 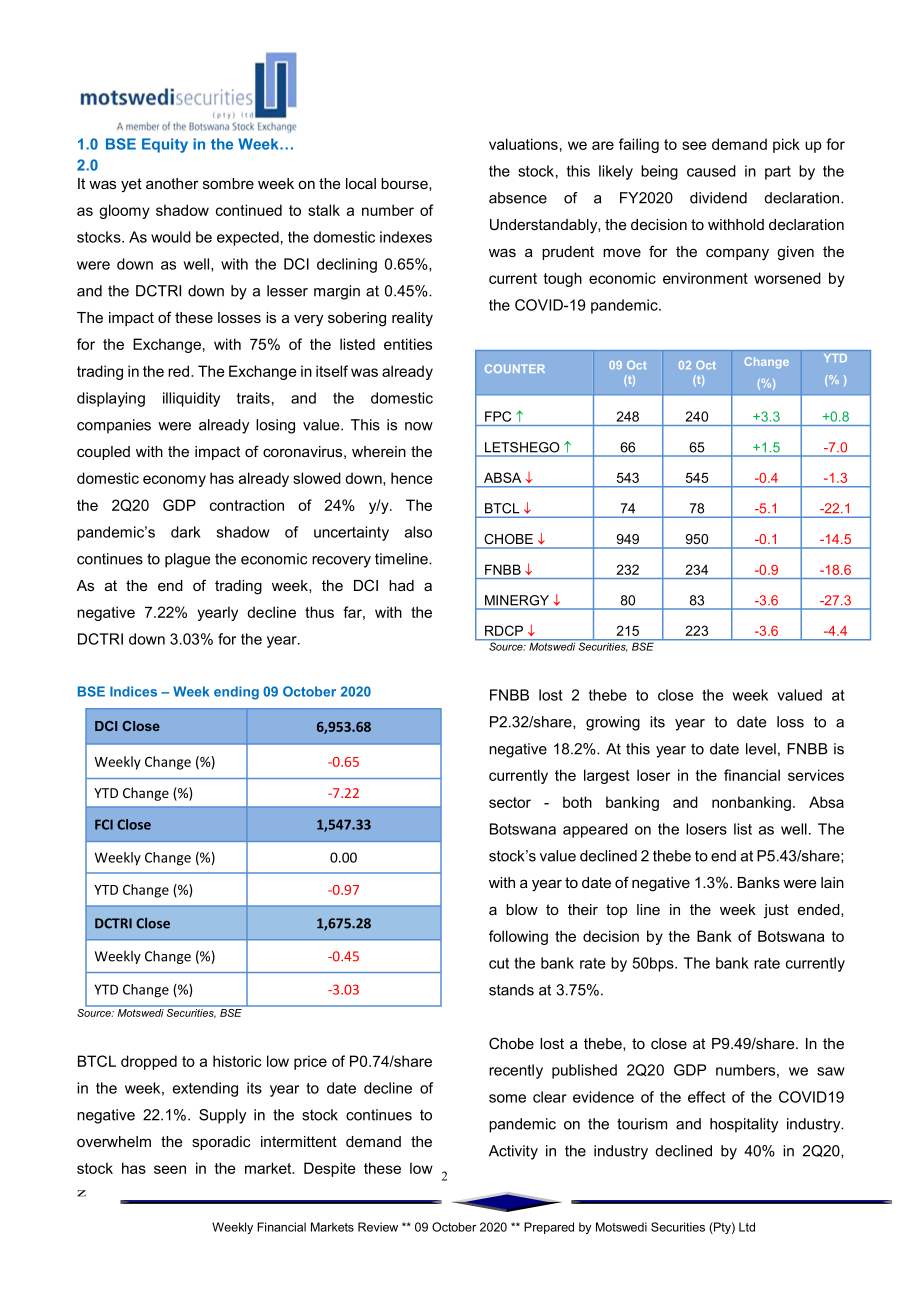 What do you see at coordinates (172, 183) in the screenshot?
I see `another` at bounding box center [172, 183].
